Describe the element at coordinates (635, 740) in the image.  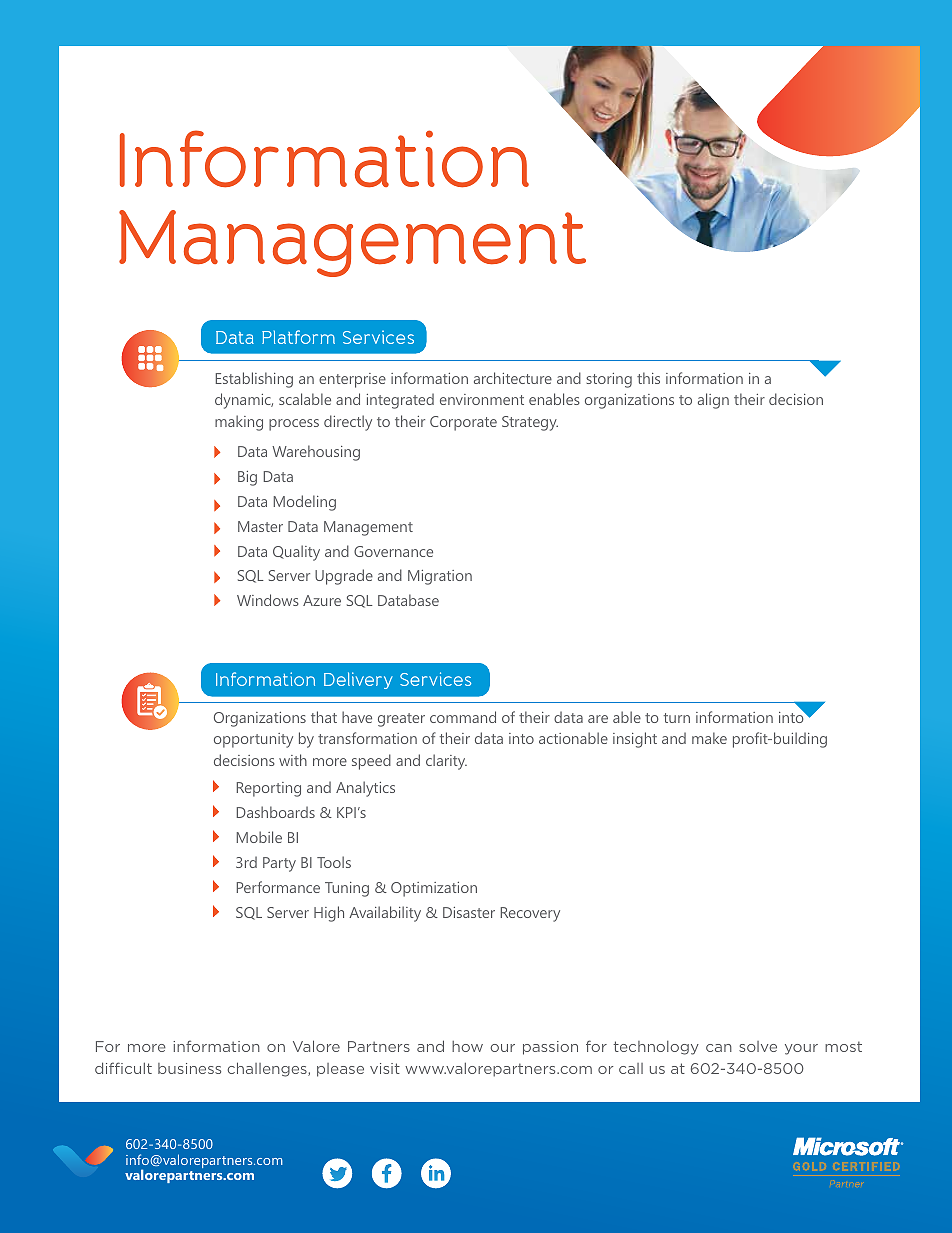
I see `insight` at that location.
